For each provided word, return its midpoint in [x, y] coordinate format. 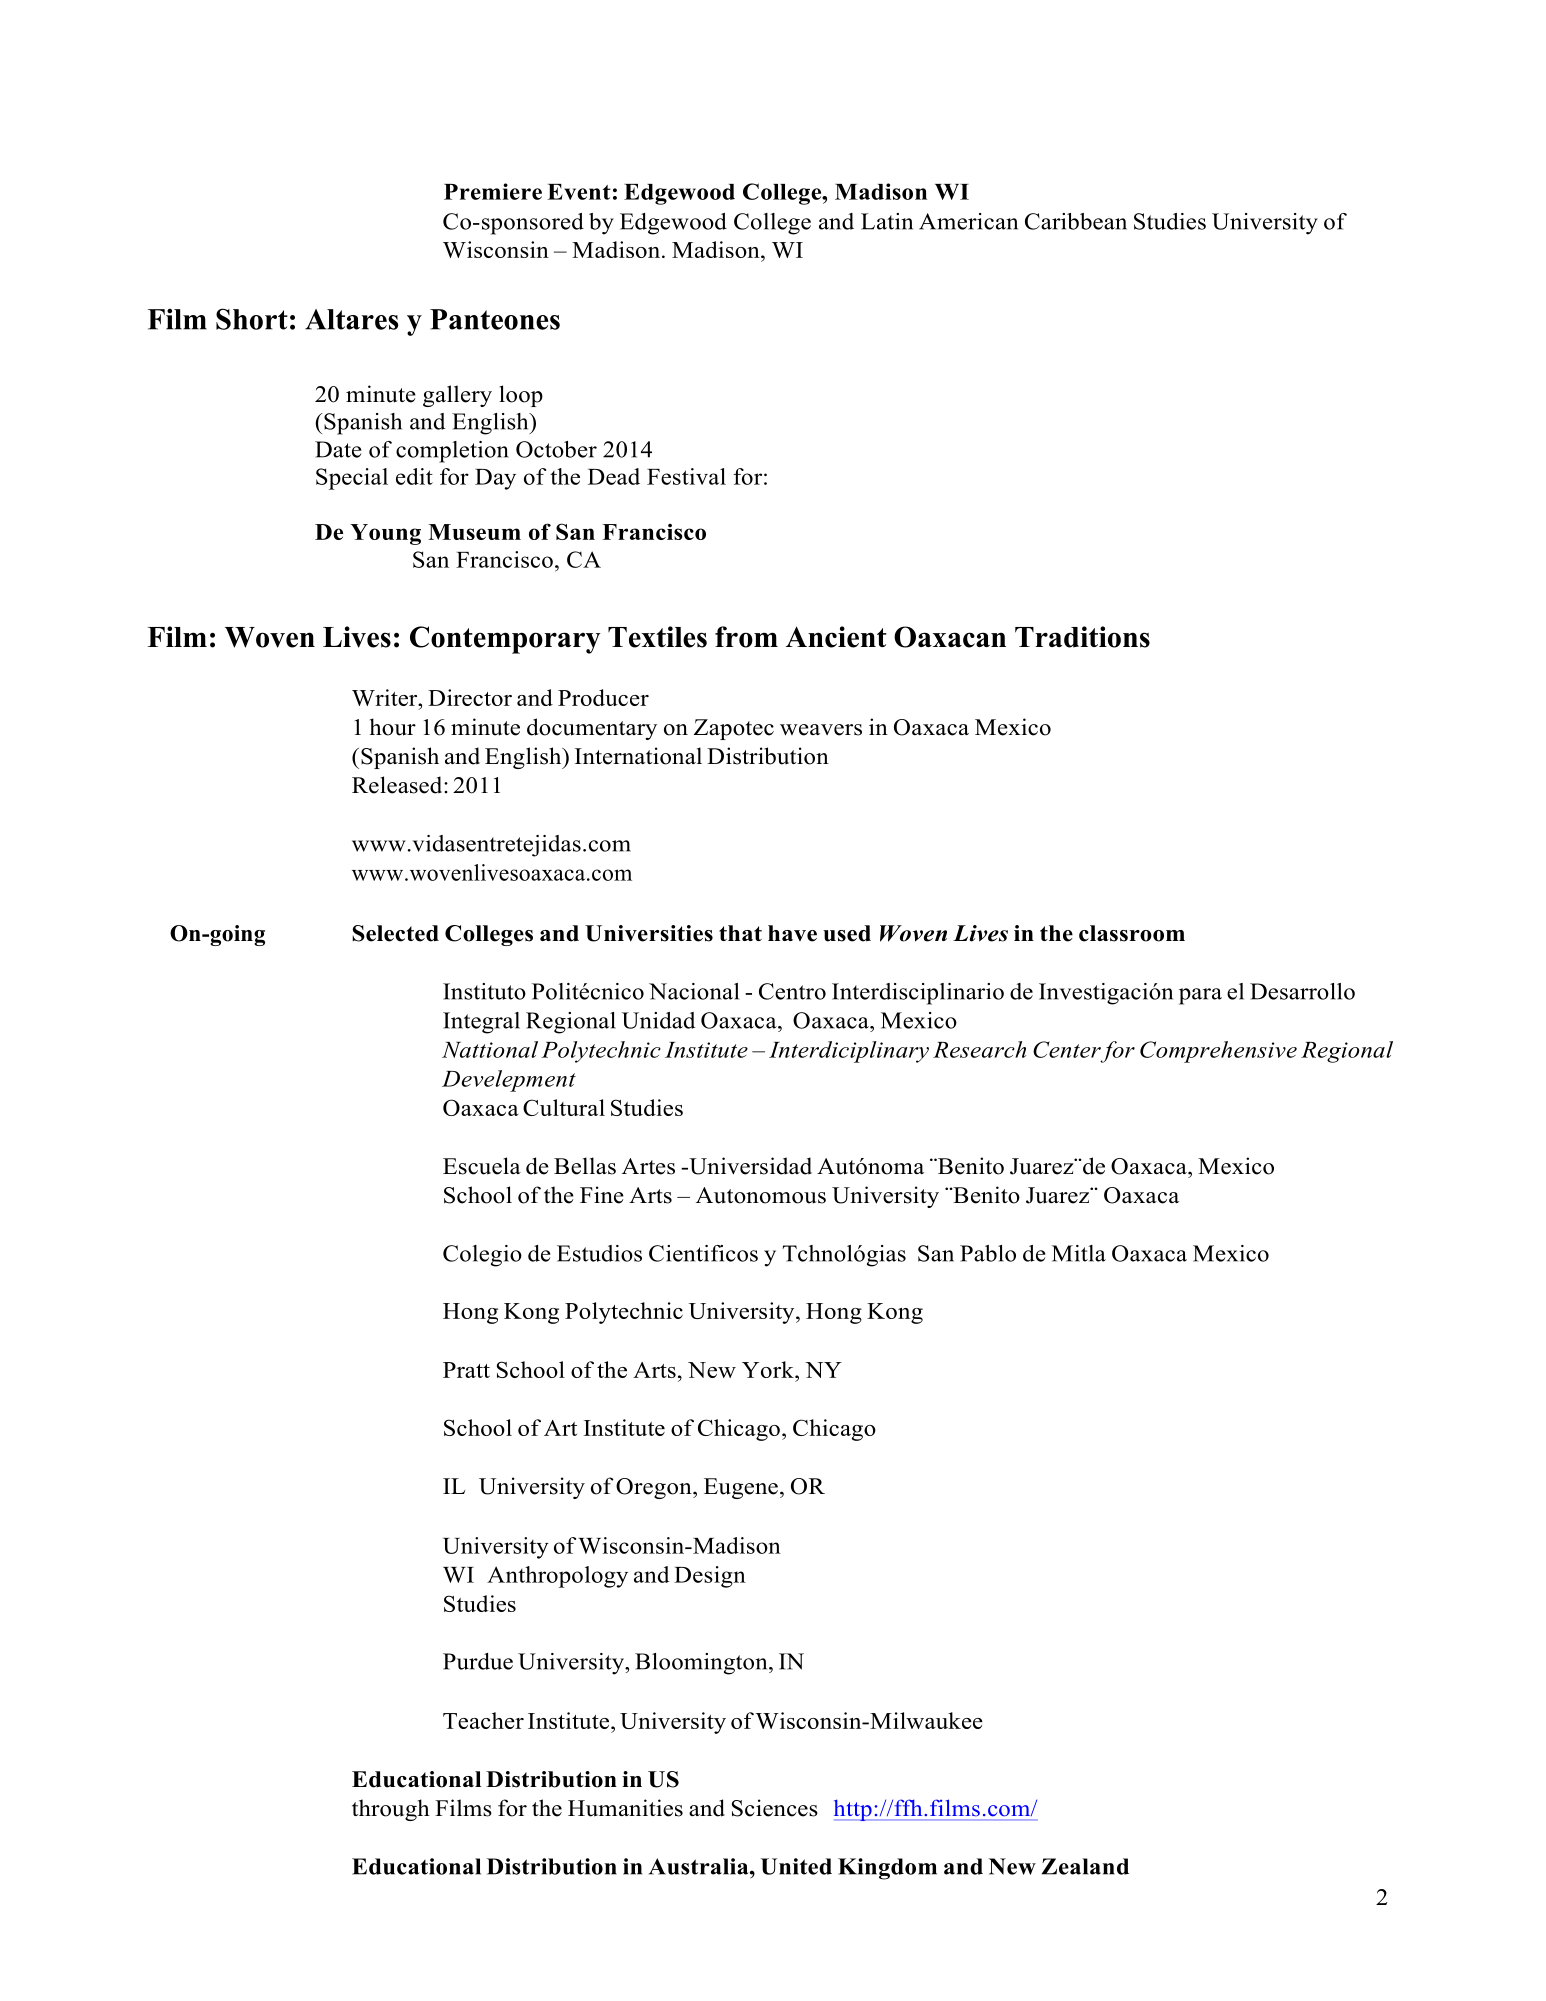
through [391, 1810]
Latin [887, 221]
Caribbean [1076, 221]
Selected [395, 933]
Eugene [741, 1488]
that [740, 933]
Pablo [988, 1253]
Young [385, 534]
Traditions [1082, 637]
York [769, 1369]
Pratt [466, 1370]
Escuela [482, 1166]
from [746, 637]
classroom [1132, 933]
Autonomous [761, 1195]
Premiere [493, 191]
